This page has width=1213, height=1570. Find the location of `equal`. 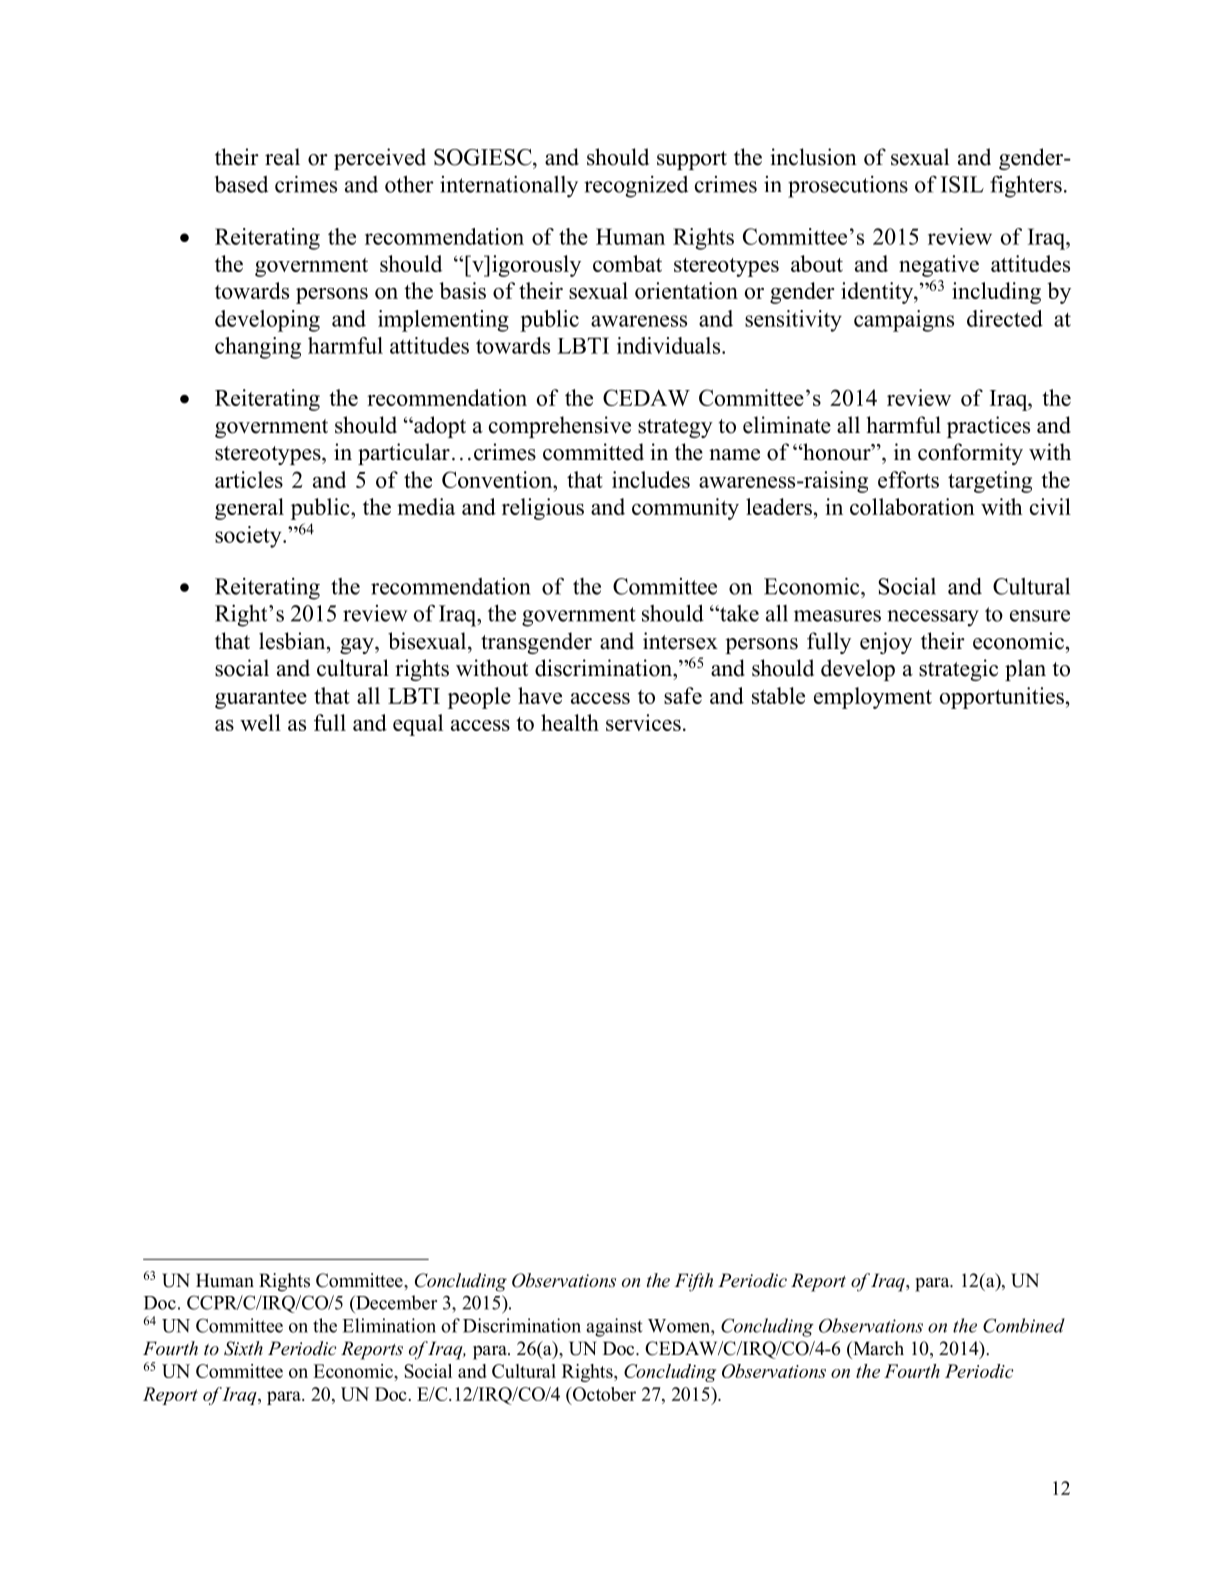

equal is located at coordinates (418, 725).
